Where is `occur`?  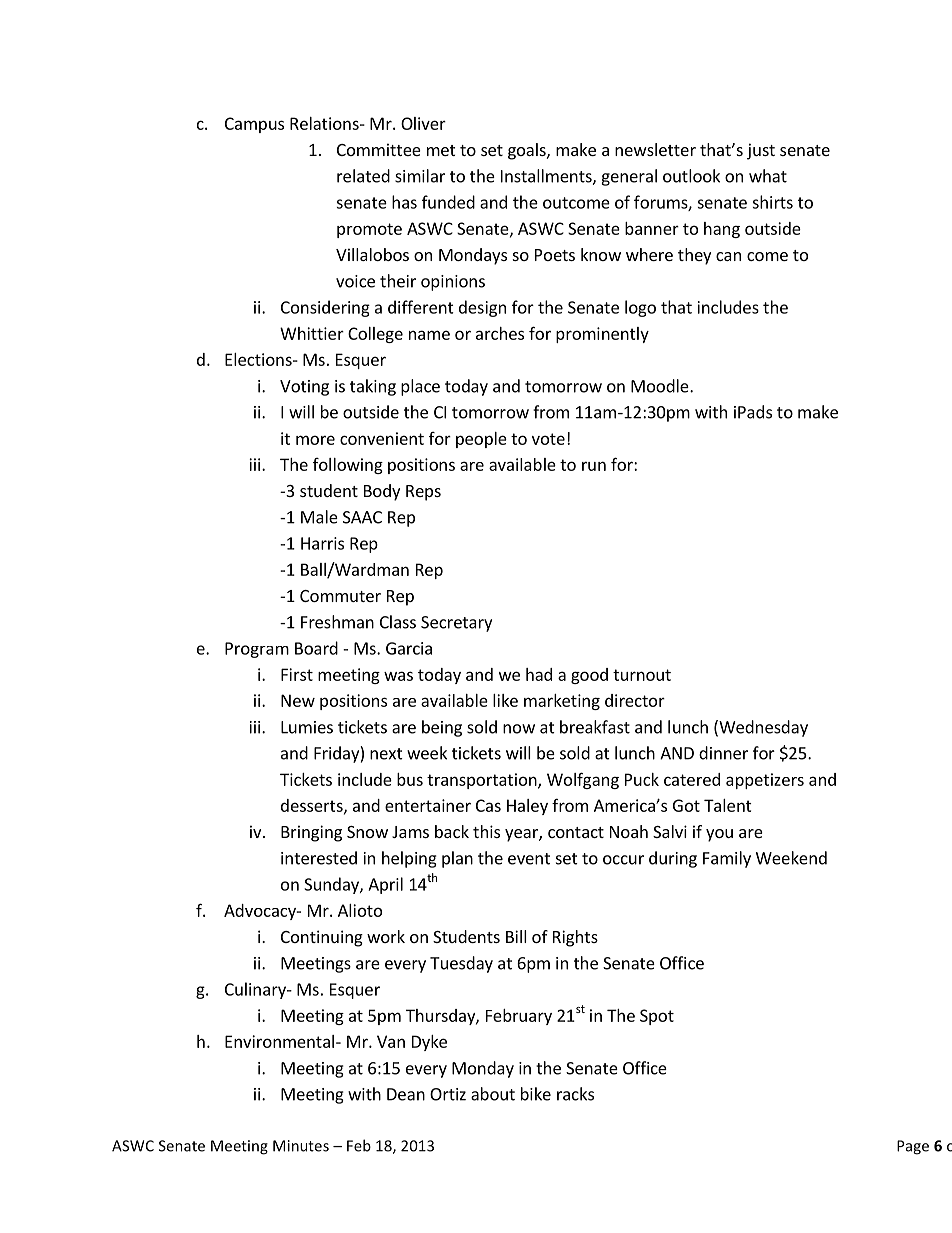 occur is located at coordinates (623, 860).
